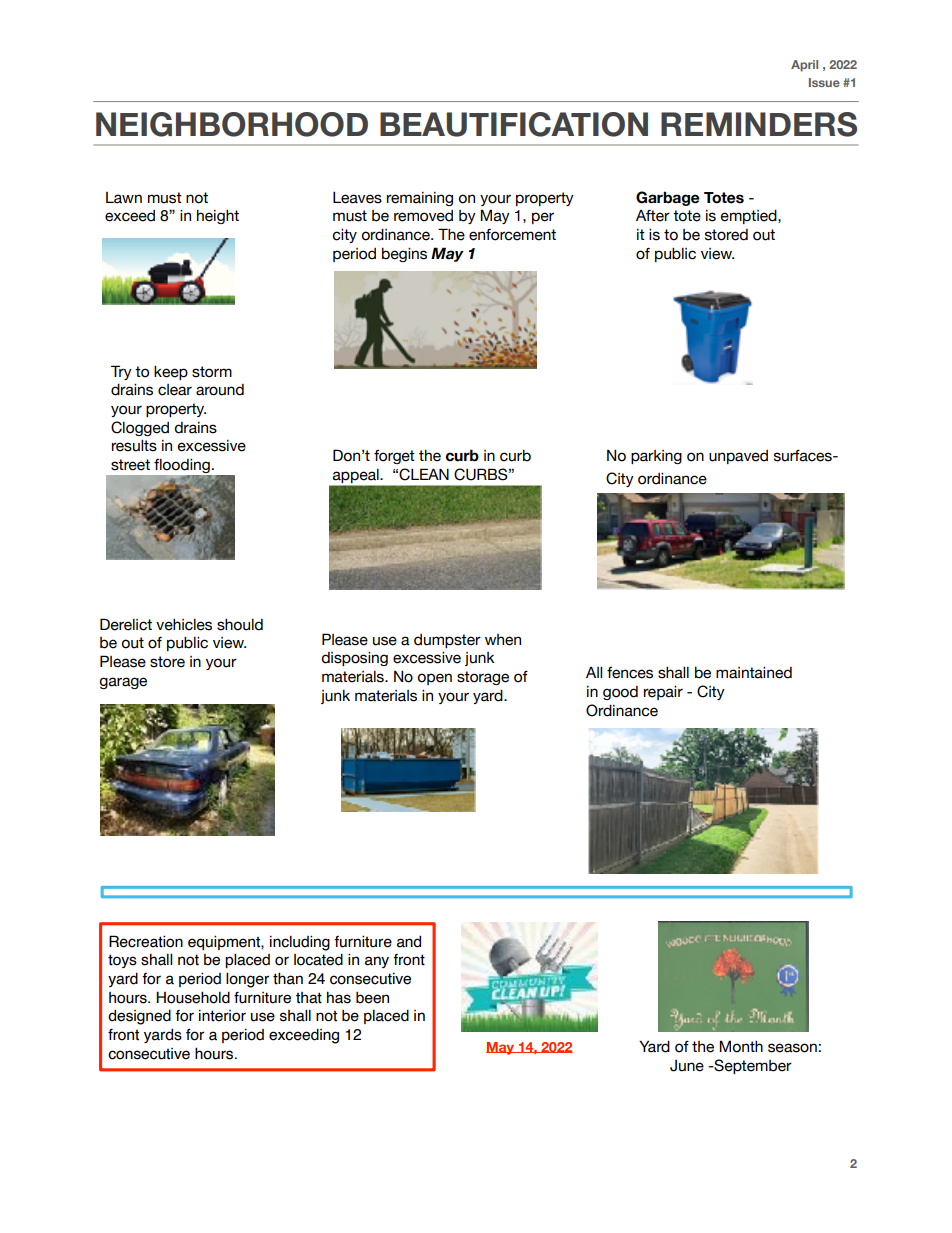  What do you see at coordinates (759, 124) in the screenshot?
I see `REMINDERS` at bounding box center [759, 124].
